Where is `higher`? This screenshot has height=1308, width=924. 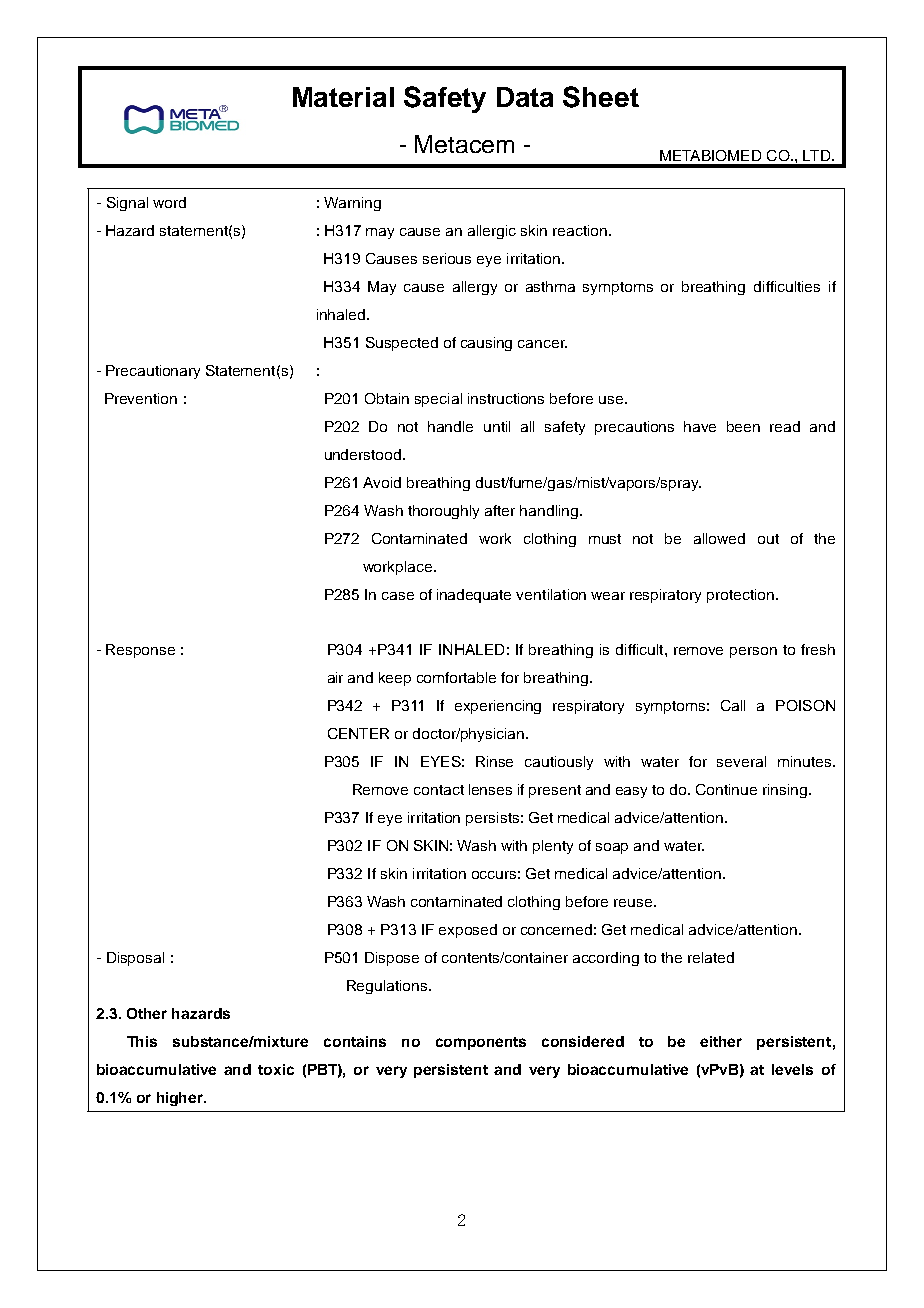 higher is located at coordinates (181, 1099).
